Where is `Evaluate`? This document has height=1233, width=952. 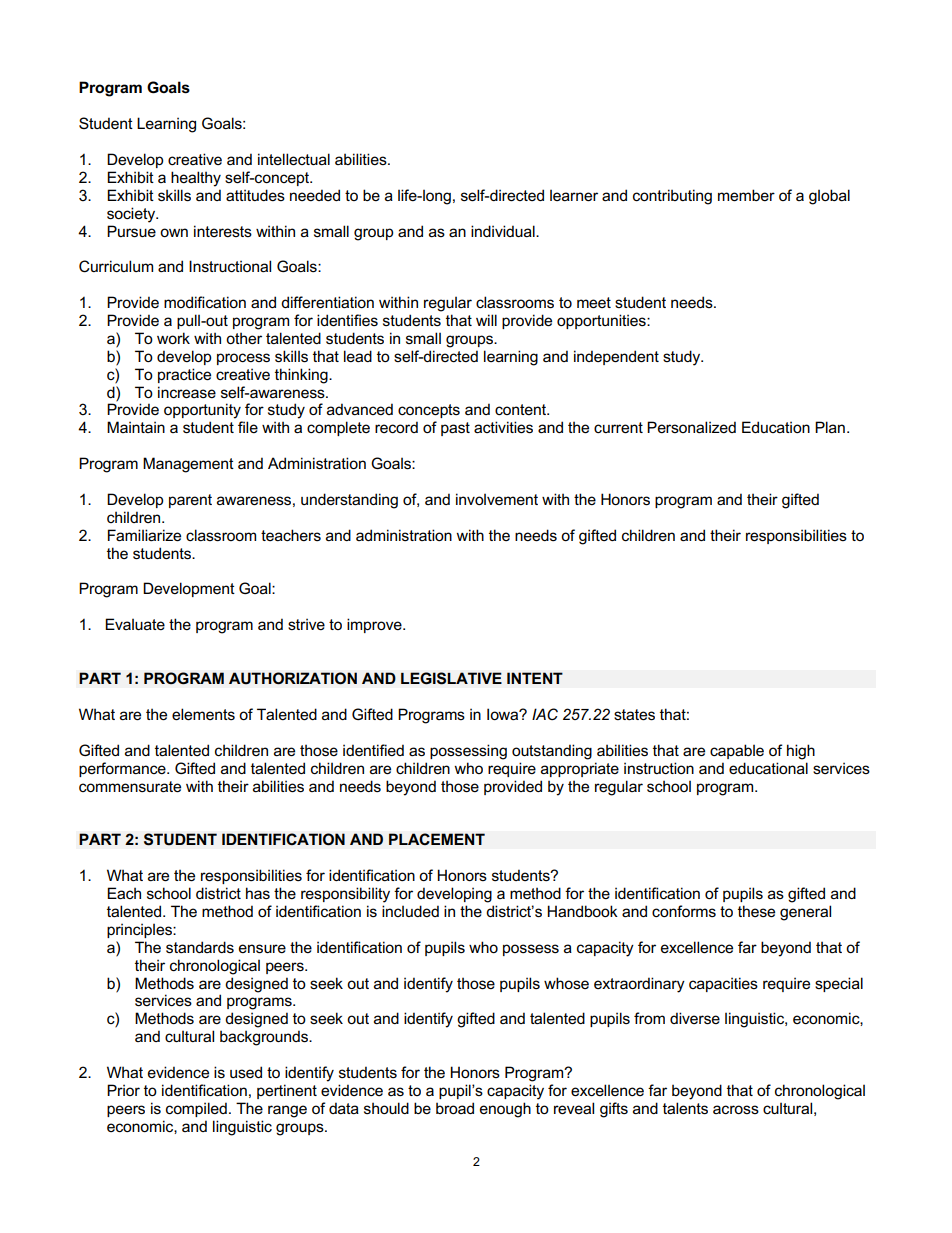
Evaluate is located at coordinates (135, 624).
